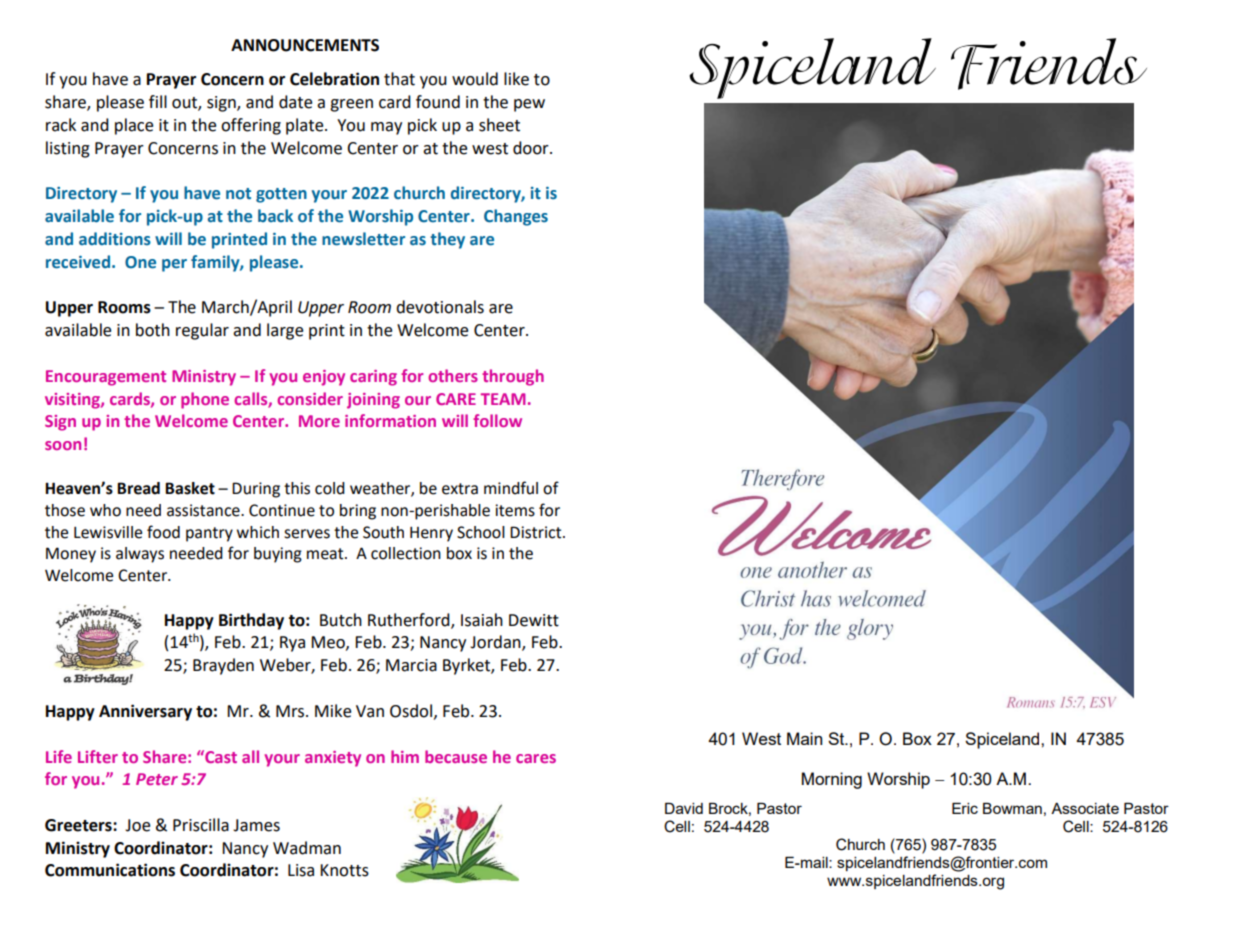 The image size is (1233, 952). I want to click on District, so click(537, 532).
